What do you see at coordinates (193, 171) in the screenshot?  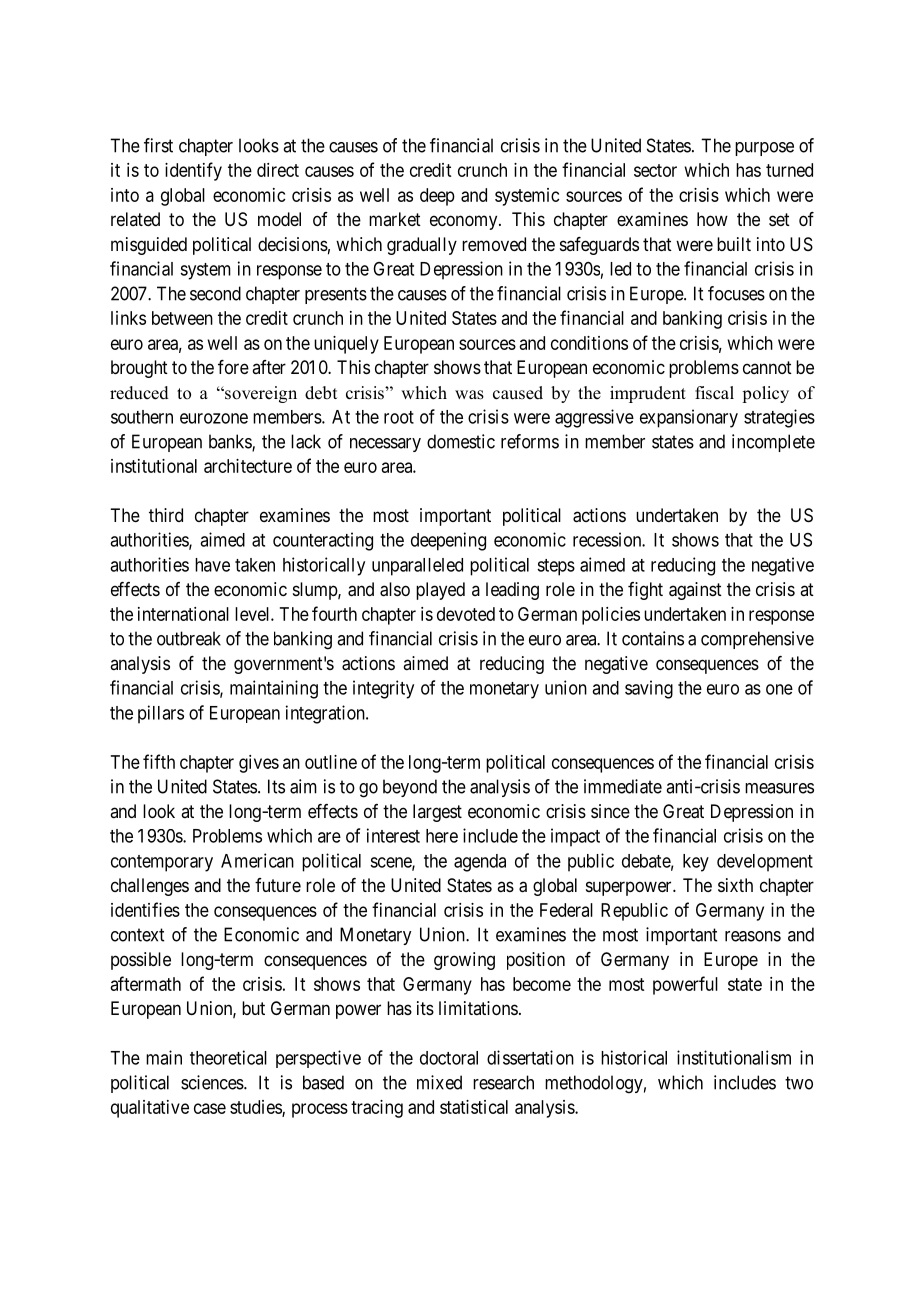 I see `identify` at bounding box center [193, 171].
